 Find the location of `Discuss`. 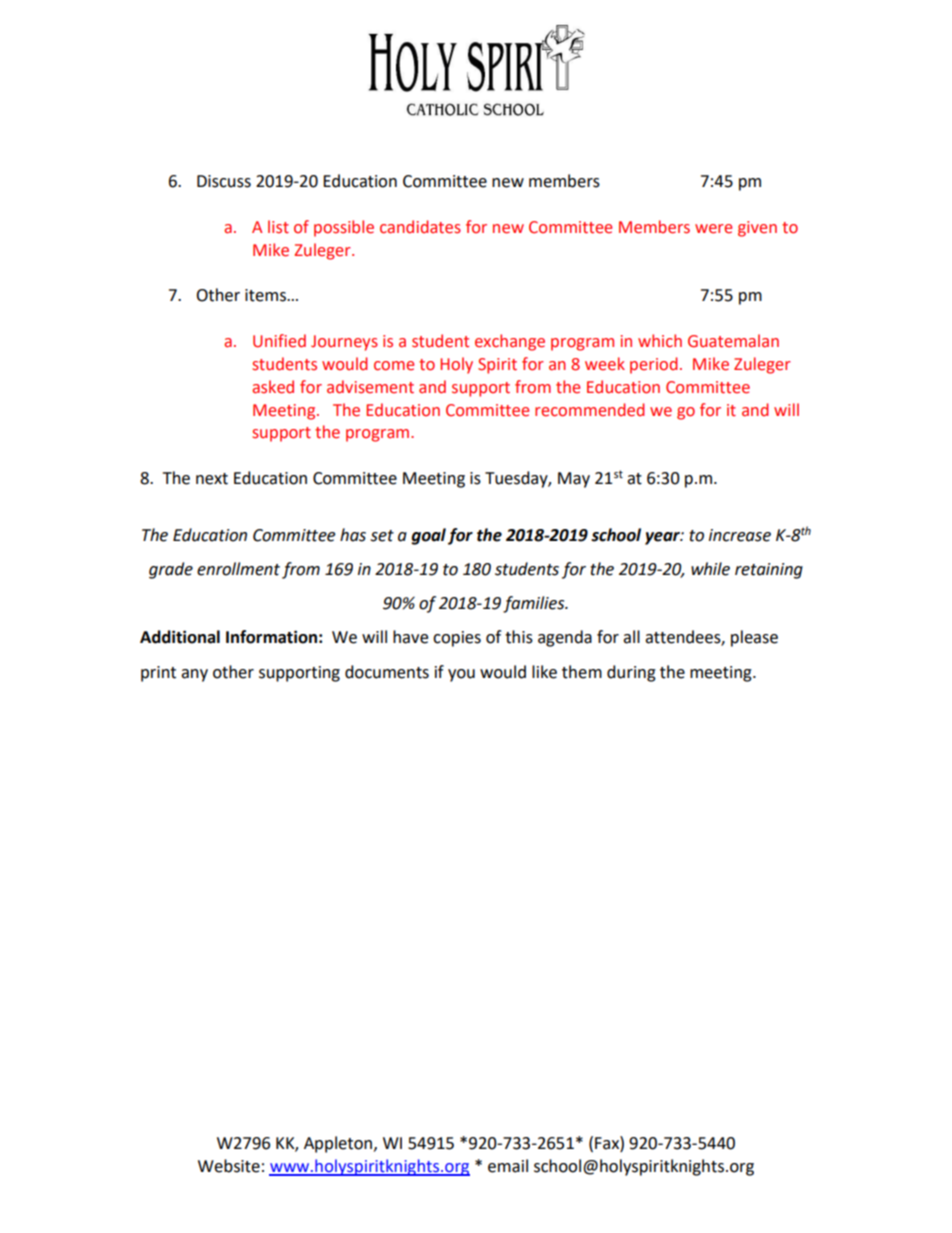

Discuss is located at coordinates (224, 181).
